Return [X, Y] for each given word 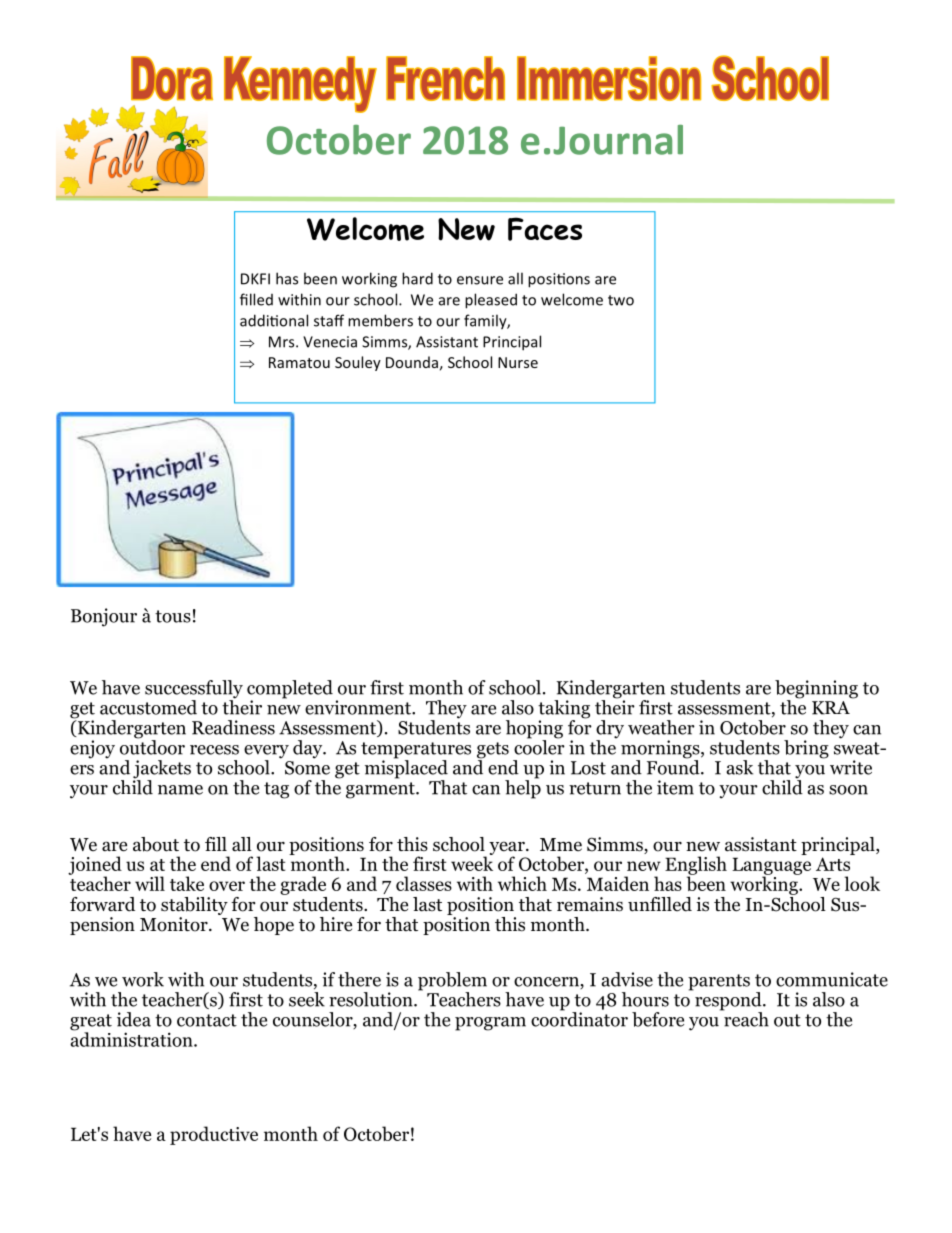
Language [771, 867]
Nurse [518, 362]
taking [564, 710]
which [522, 883]
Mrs [283, 342]
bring [806, 749]
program [490, 1024]
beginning [816, 690]
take [187, 883]
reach [745, 1018]
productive [214, 1135]
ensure [480, 280]
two [621, 300]
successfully [194, 690]
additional [274, 320]
